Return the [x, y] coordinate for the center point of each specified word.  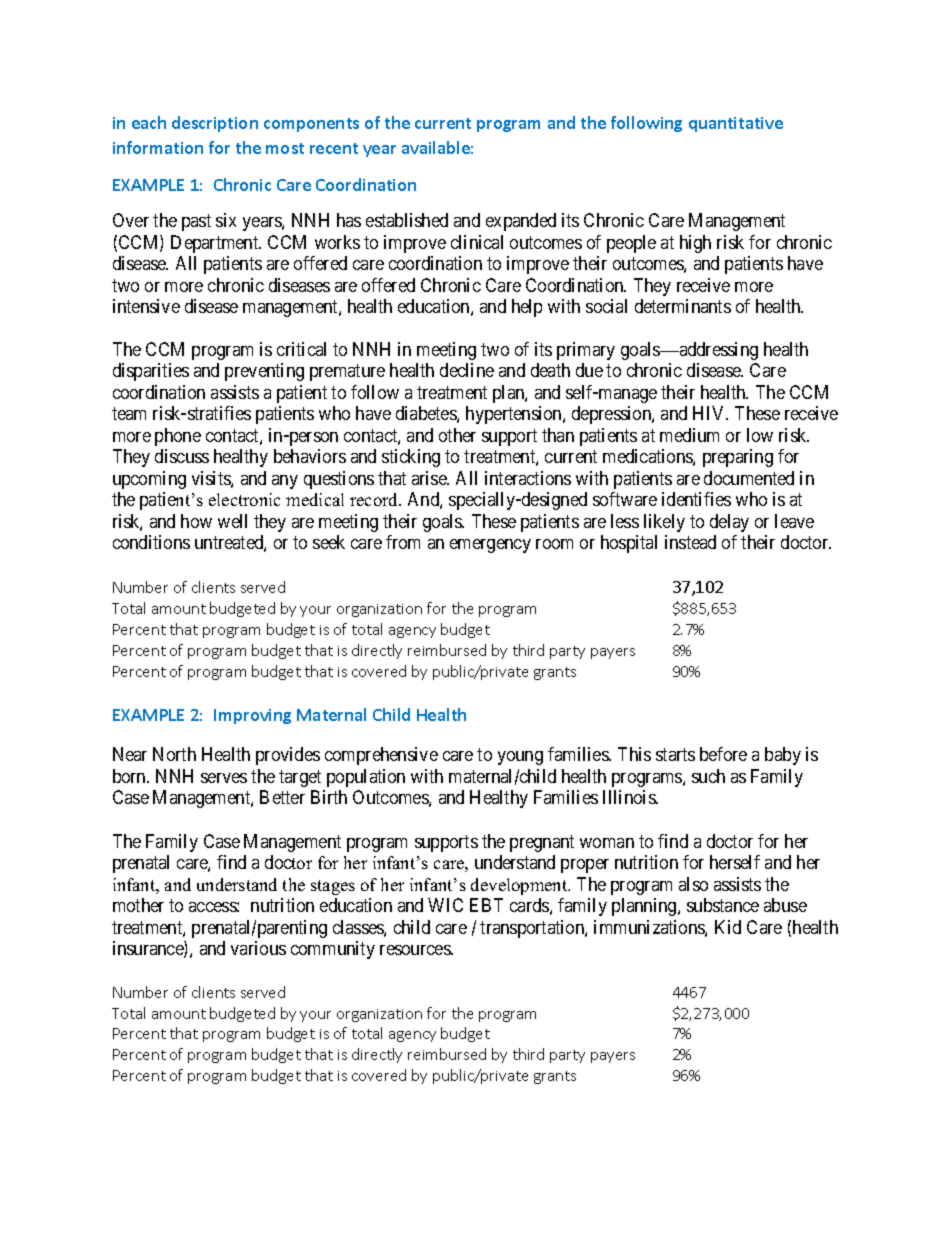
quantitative [736, 124]
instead [690, 542]
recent [334, 148]
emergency [490, 546]
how [196, 521]
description [215, 124]
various [258, 948]
